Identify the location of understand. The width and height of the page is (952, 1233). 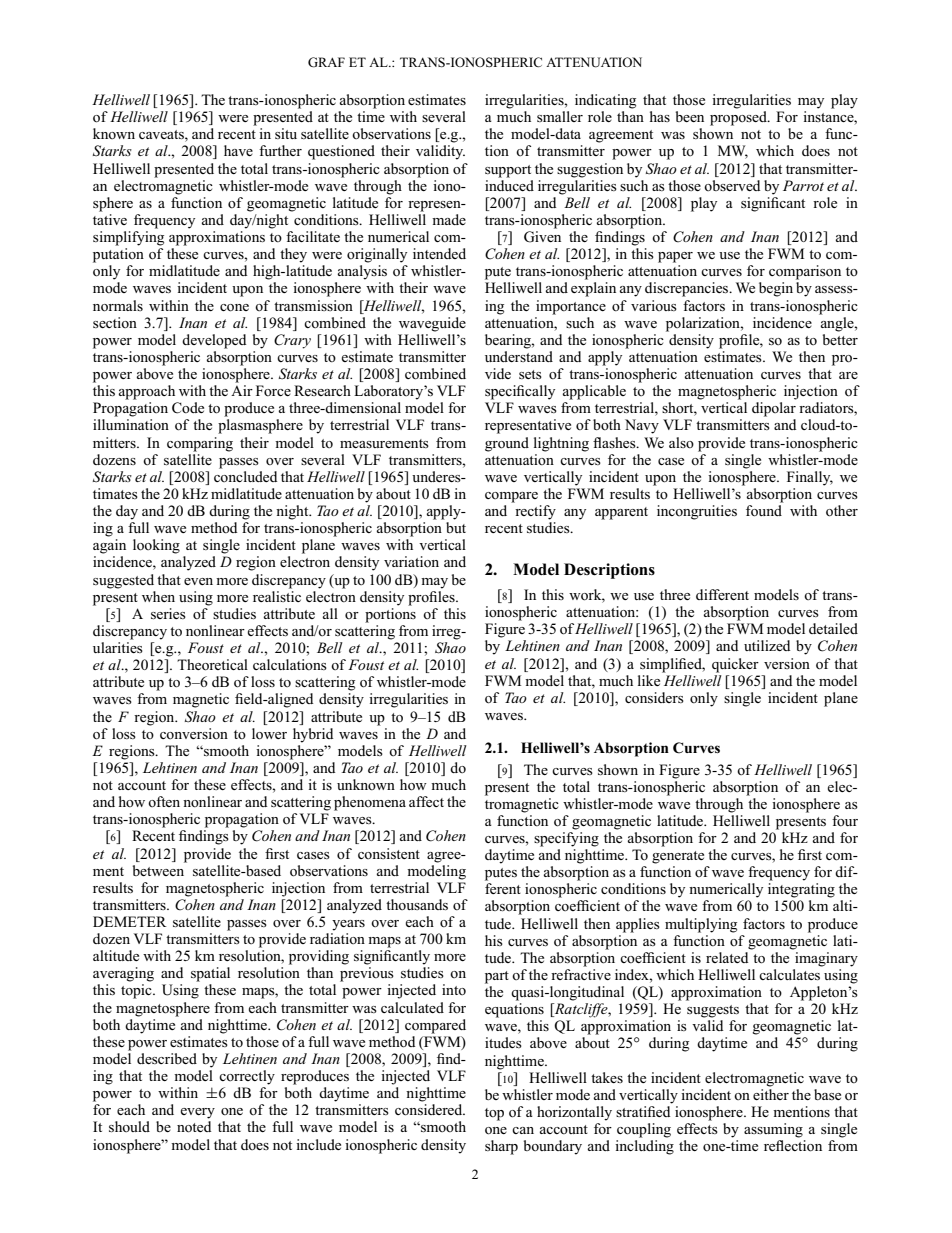
(519, 356).
